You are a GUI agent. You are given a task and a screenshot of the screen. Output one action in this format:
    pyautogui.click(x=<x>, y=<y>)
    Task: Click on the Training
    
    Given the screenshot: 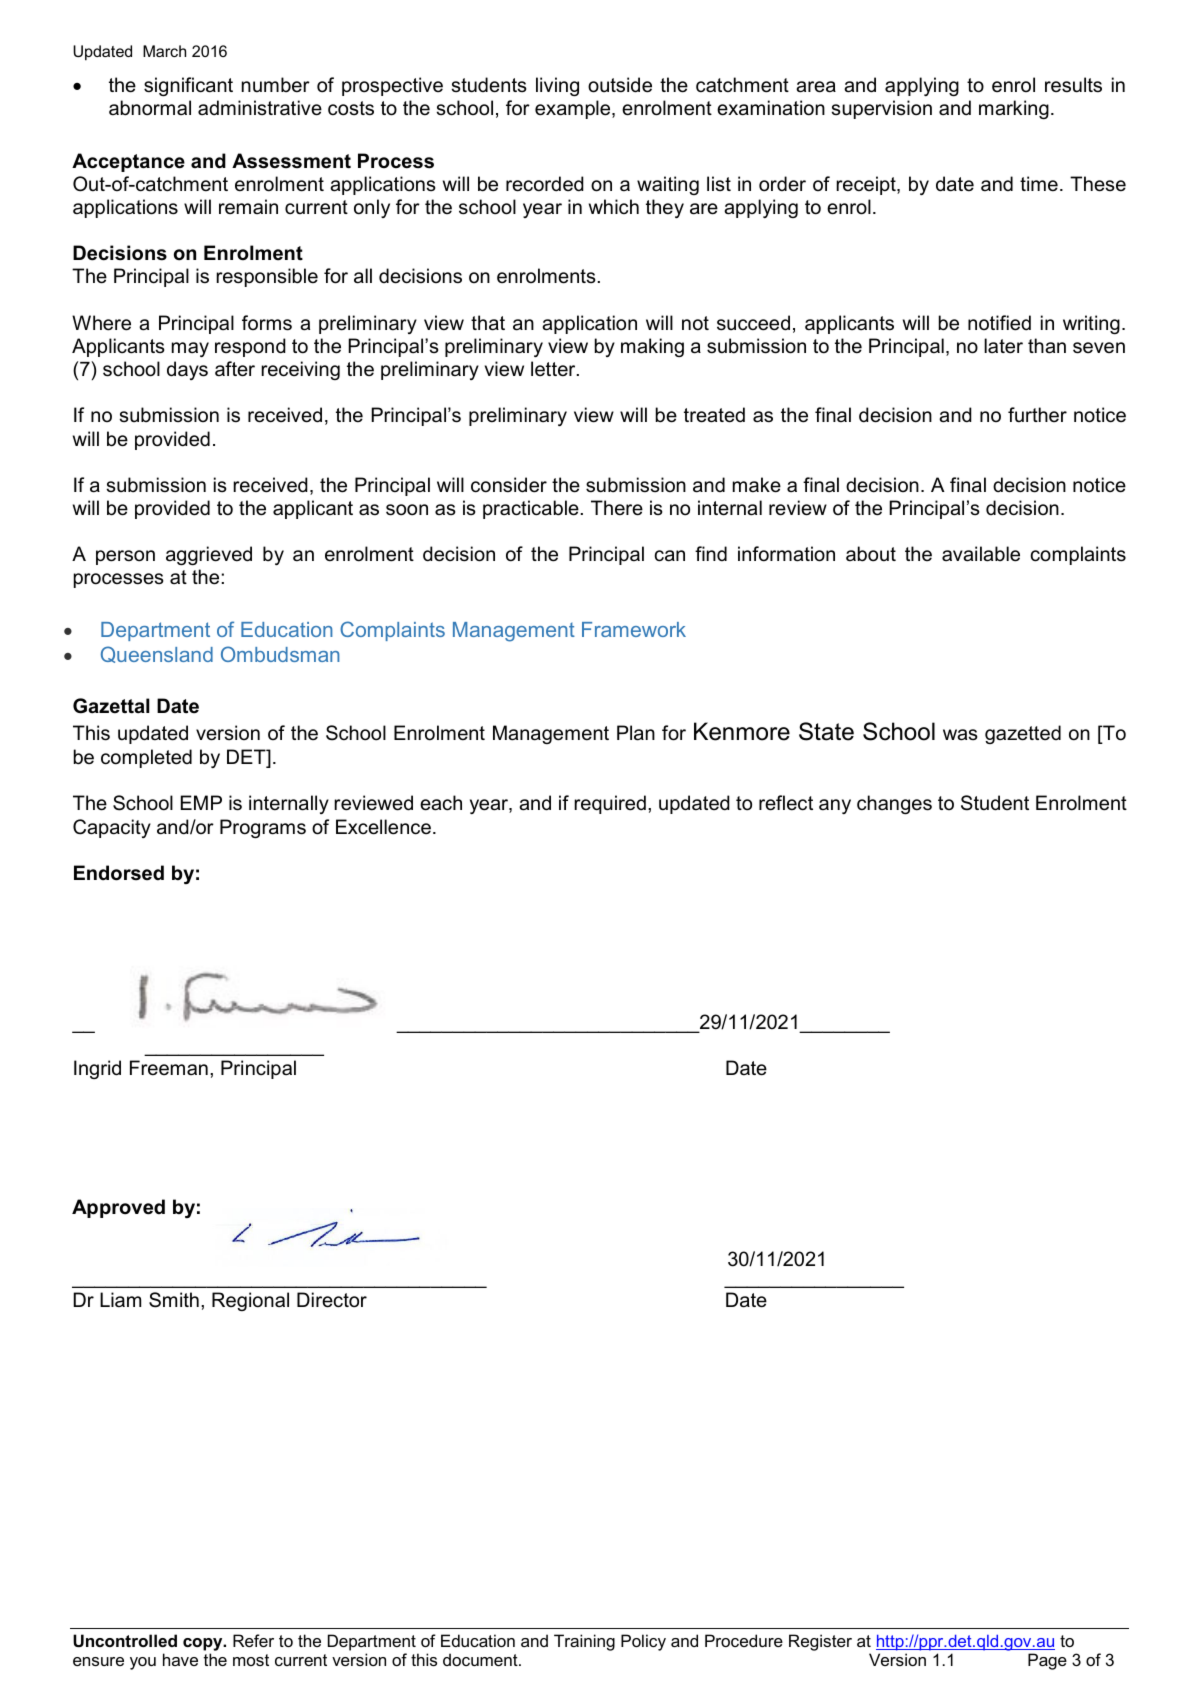 What is the action you would take?
    pyautogui.click(x=584, y=1642)
